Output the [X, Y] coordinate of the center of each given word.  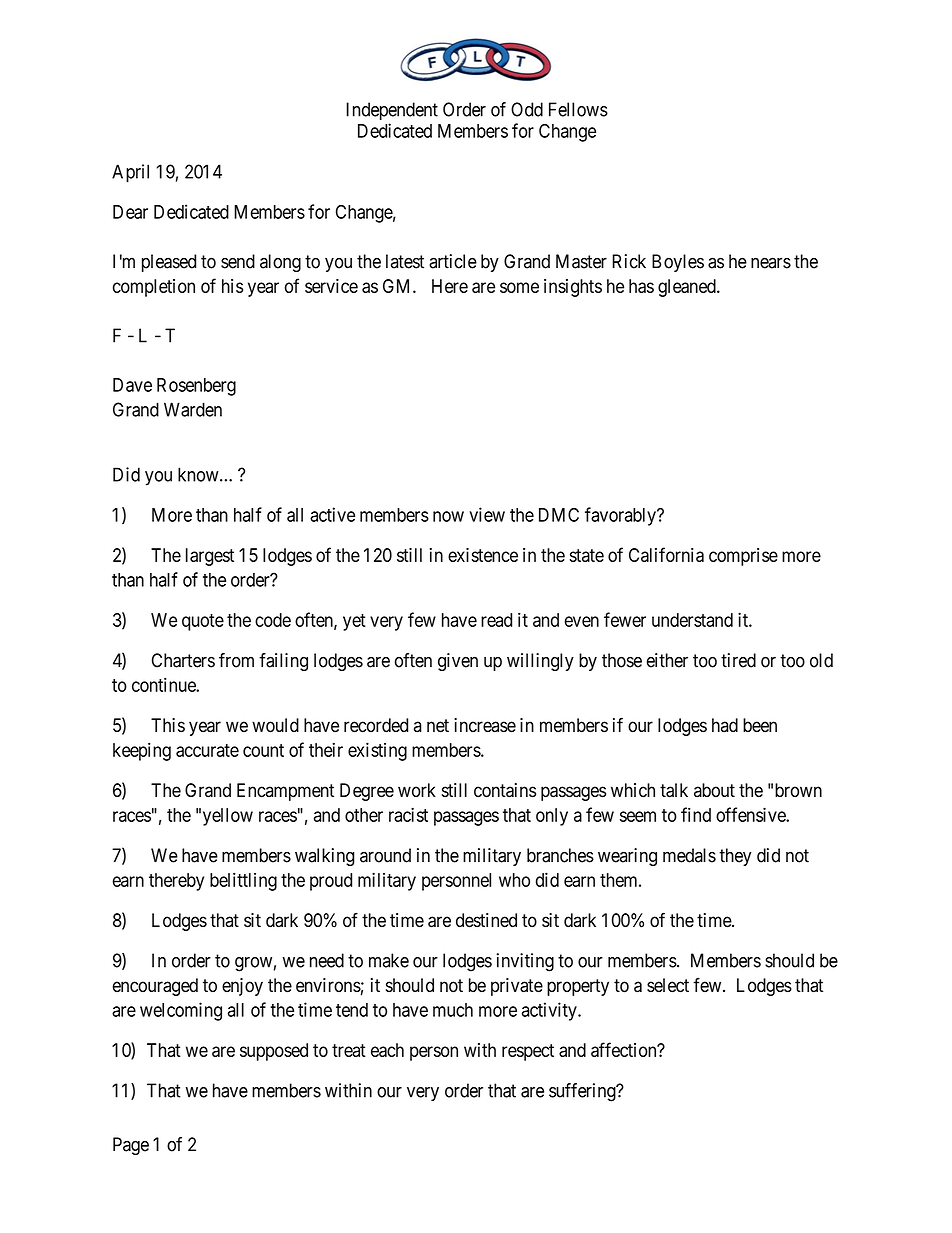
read [496, 620]
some [519, 287]
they [735, 857]
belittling [243, 881]
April [130, 173]
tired [738, 660]
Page [131, 1146]
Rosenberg [196, 387]
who [514, 880]
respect [528, 1052]
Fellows [578, 109]
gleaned [688, 288]
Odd [527, 109]
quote [203, 622]
